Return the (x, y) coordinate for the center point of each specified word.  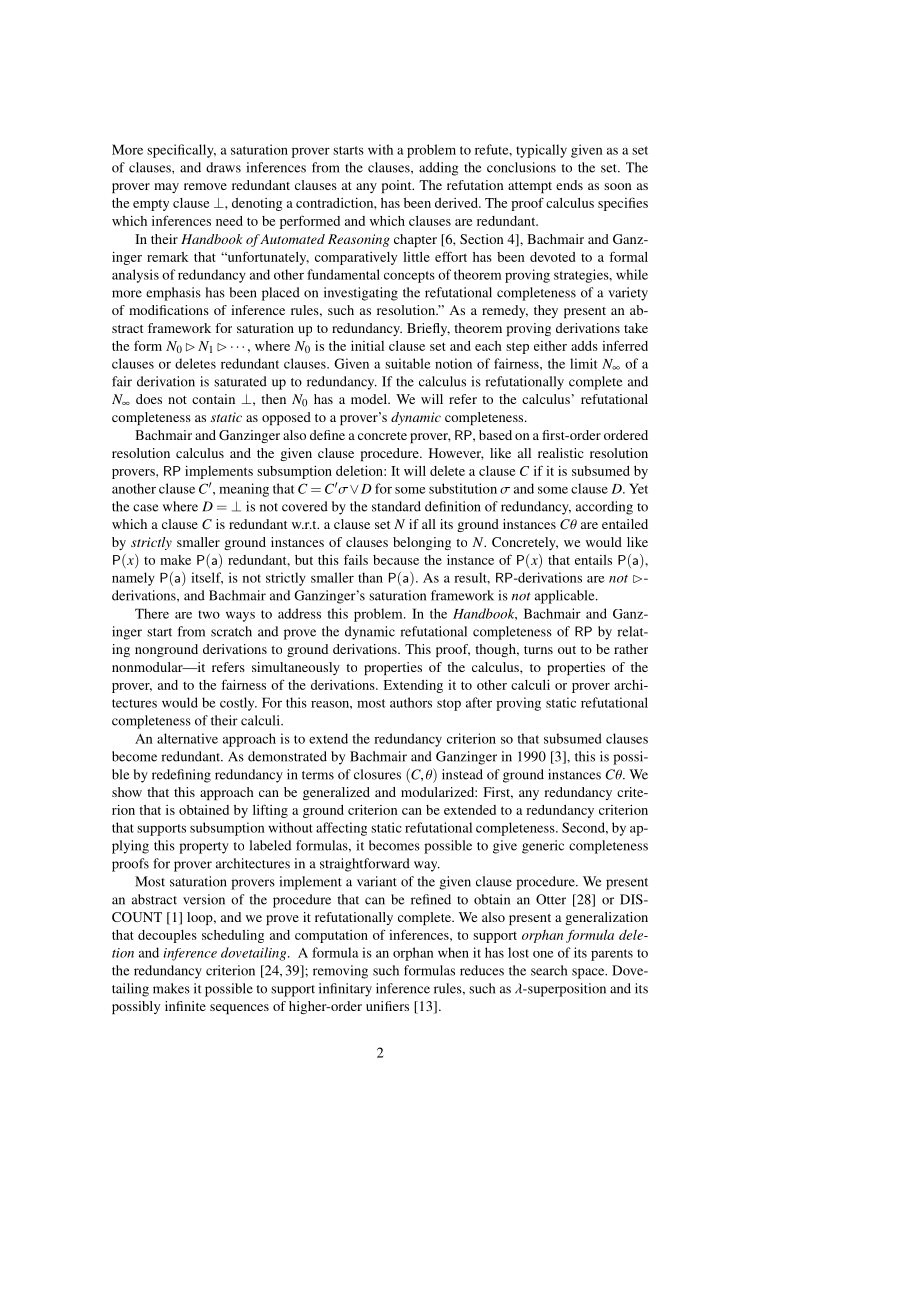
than (370, 577)
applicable (566, 597)
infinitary (345, 990)
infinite (185, 1006)
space (589, 973)
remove (205, 186)
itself (207, 578)
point (398, 186)
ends (569, 185)
